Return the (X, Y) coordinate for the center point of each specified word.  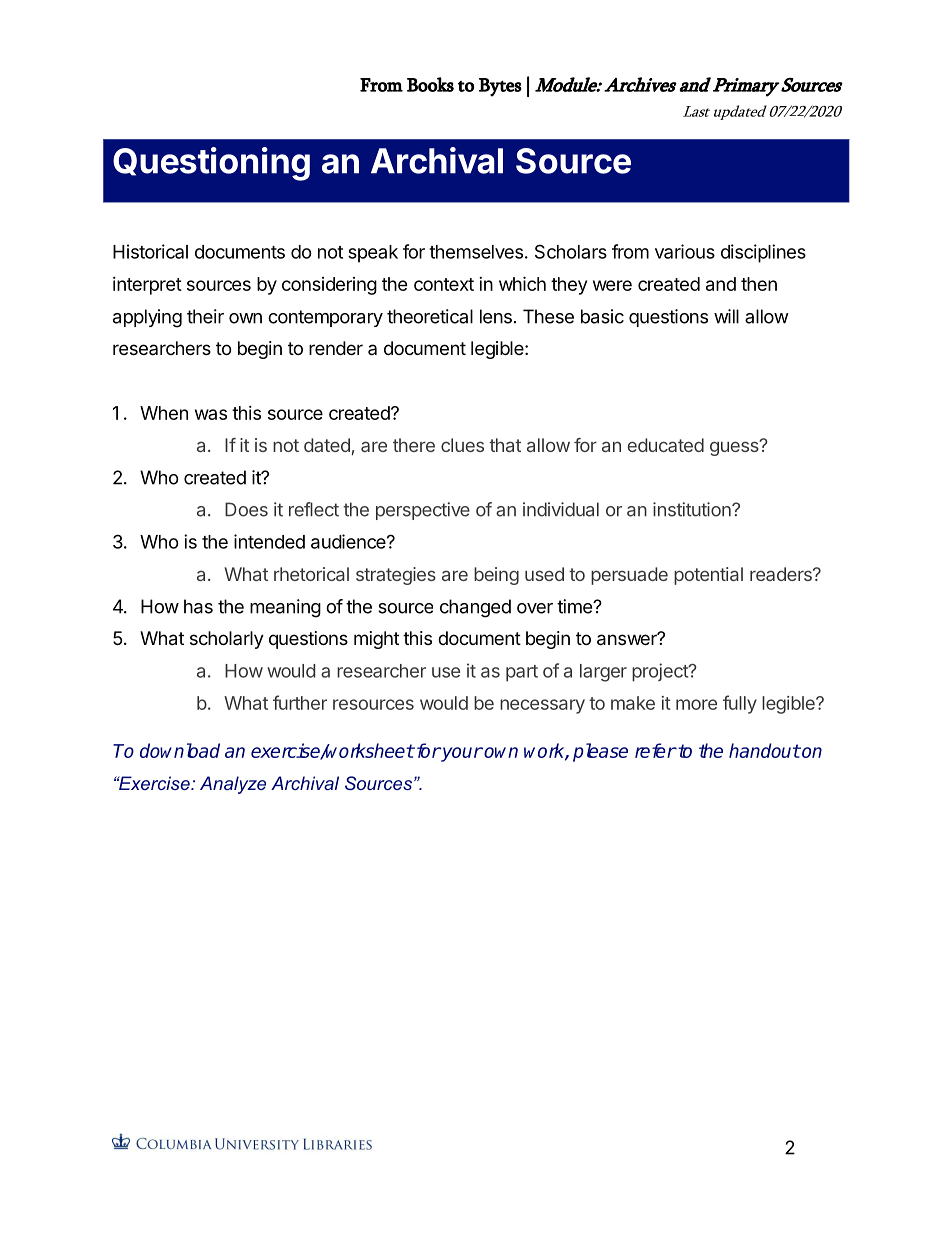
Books (430, 84)
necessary (542, 706)
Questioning (211, 164)
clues (462, 445)
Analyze (233, 785)
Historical (150, 251)
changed (475, 608)
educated (666, 445)
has (198, 606)
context (444, 284)
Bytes (500, 87)
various (685, 251)
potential (708, 576)
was (211, 414)
